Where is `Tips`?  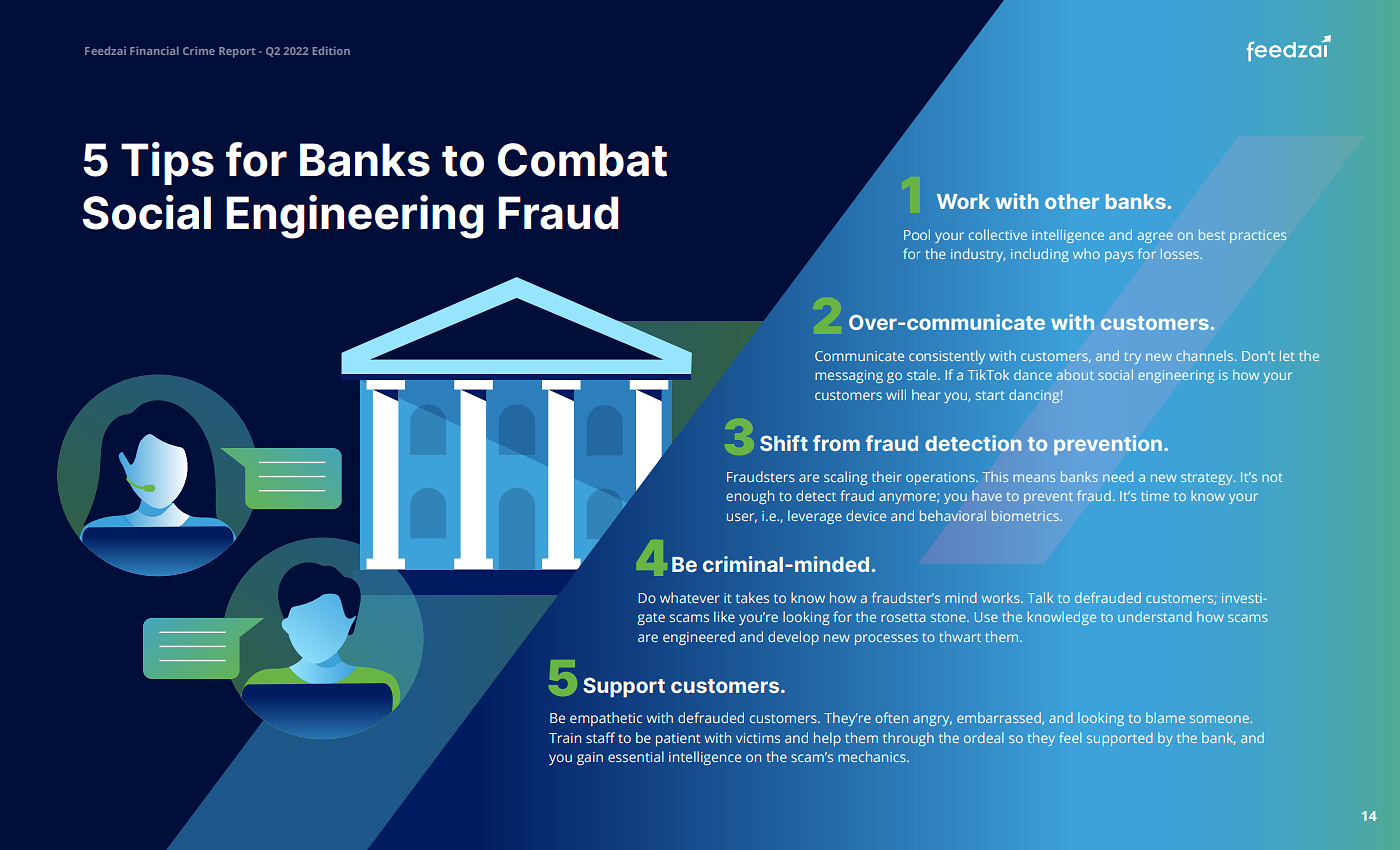 Tips is located at coordinates (167, 163).
